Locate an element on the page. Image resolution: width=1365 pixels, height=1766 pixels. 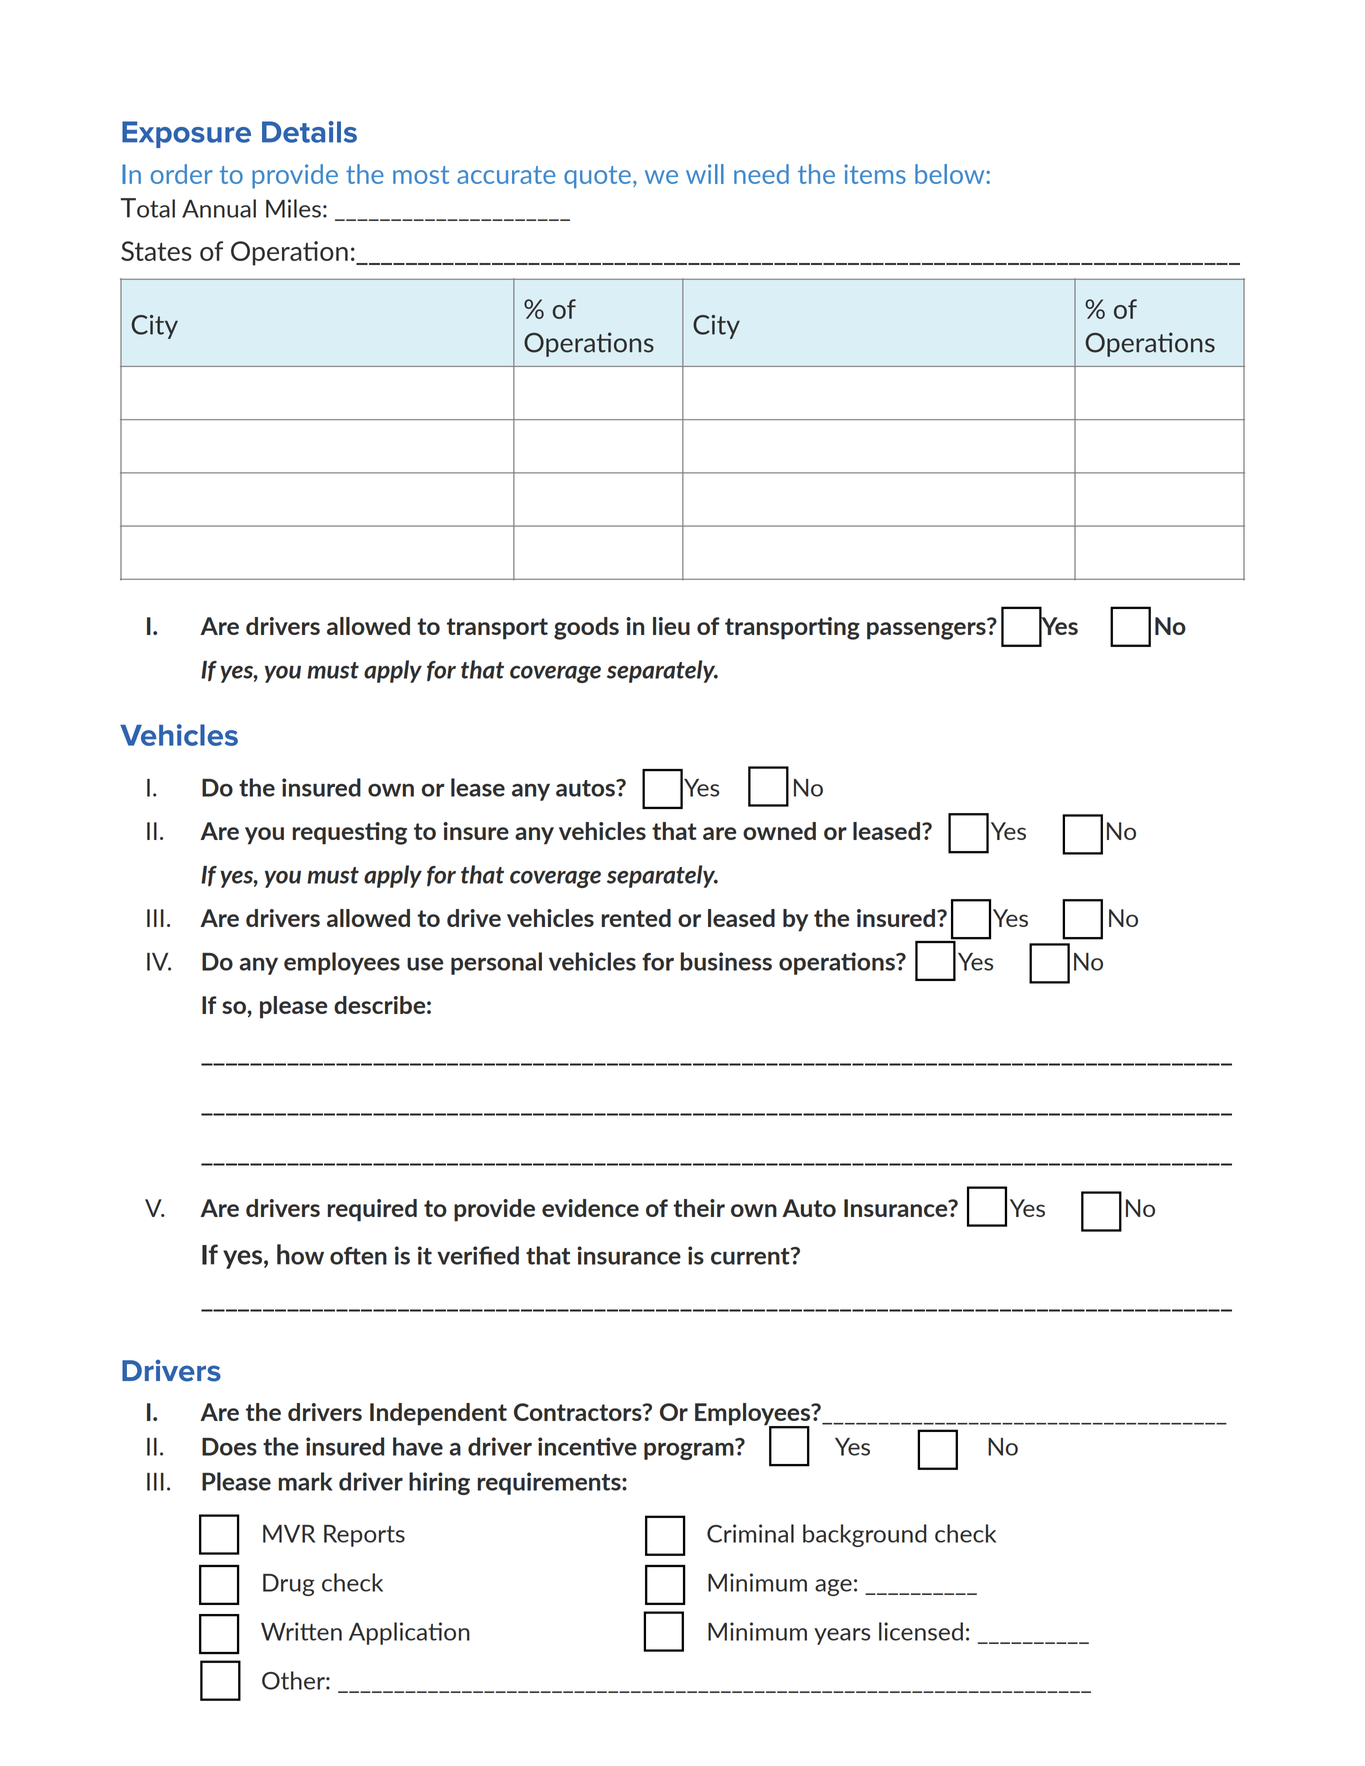
owned is located at coordinates (779, 831).
